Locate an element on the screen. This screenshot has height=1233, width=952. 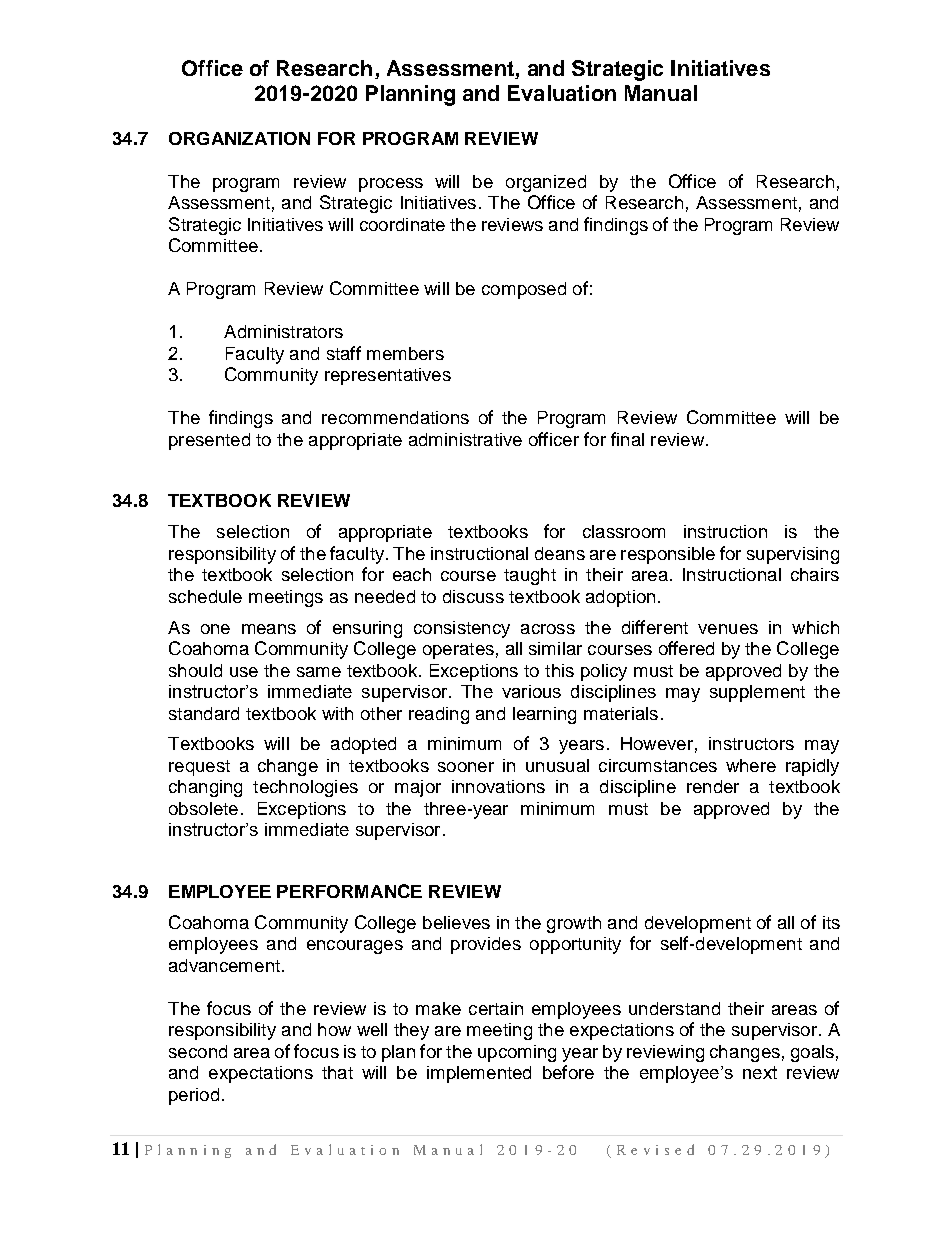
Evaluation is located at coordinates (562, 93).
